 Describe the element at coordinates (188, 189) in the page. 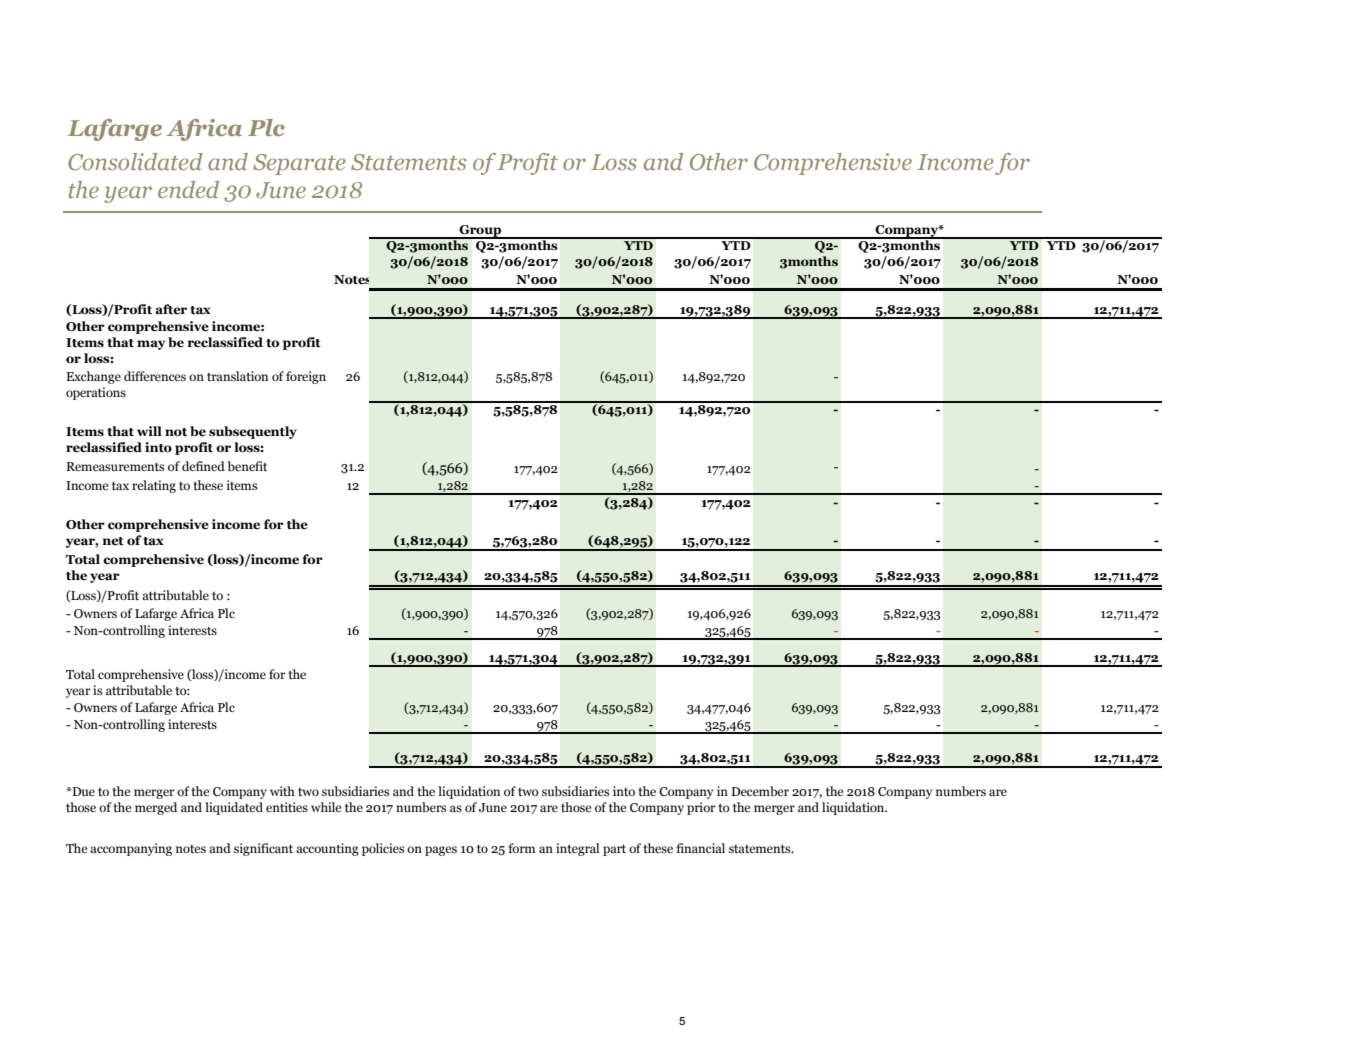

I see `ended` at that location.
